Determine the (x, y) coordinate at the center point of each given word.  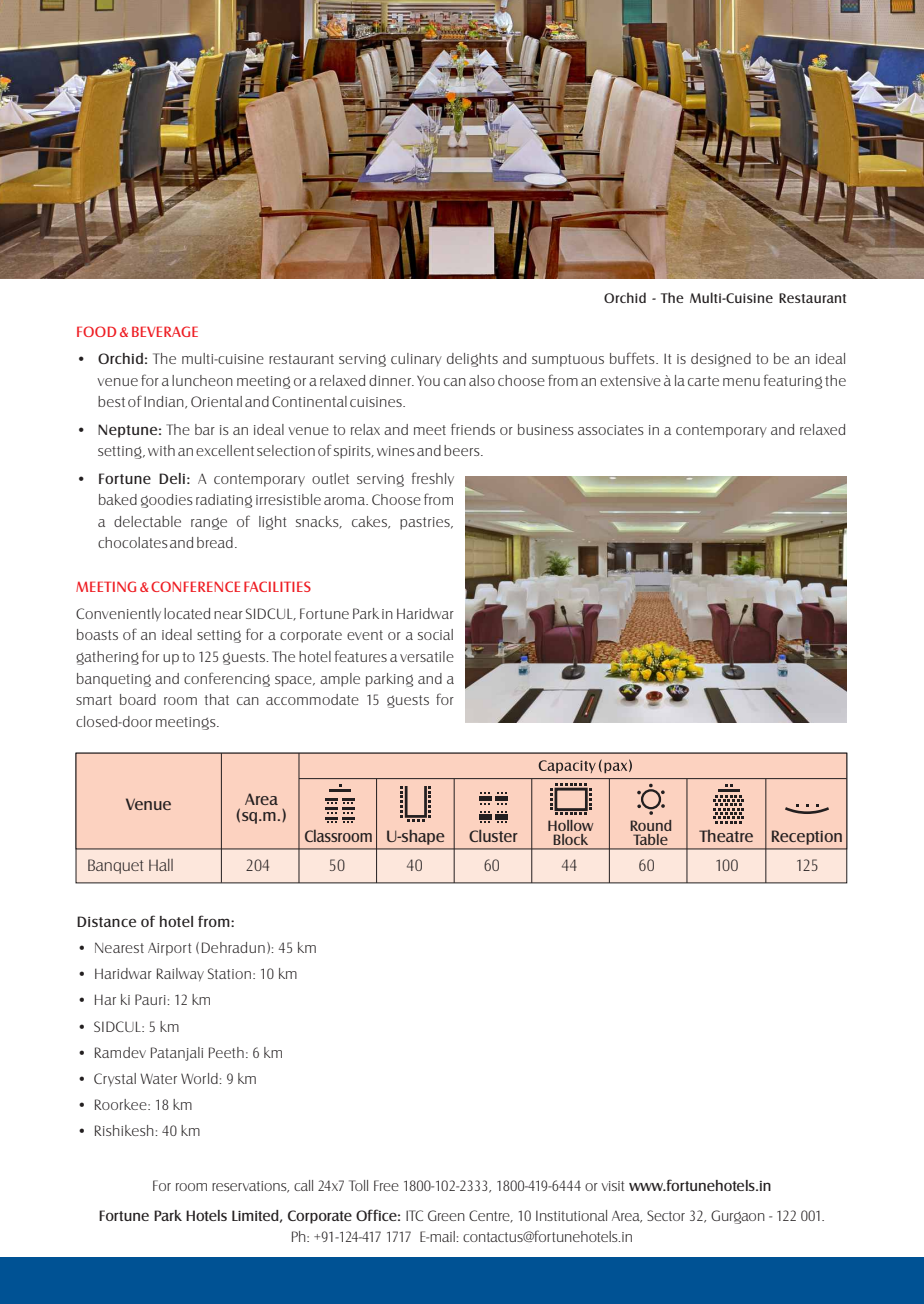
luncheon (202, 380)
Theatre (726, 836)
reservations (250, 1187)
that (216, 699)
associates (611, 430)
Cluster (493, 836)
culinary (416, 359)
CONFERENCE (195, 586)
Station (231, 973)
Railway (180, 975)
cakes (370, 522)
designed (721, 360)
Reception (807, 837)
